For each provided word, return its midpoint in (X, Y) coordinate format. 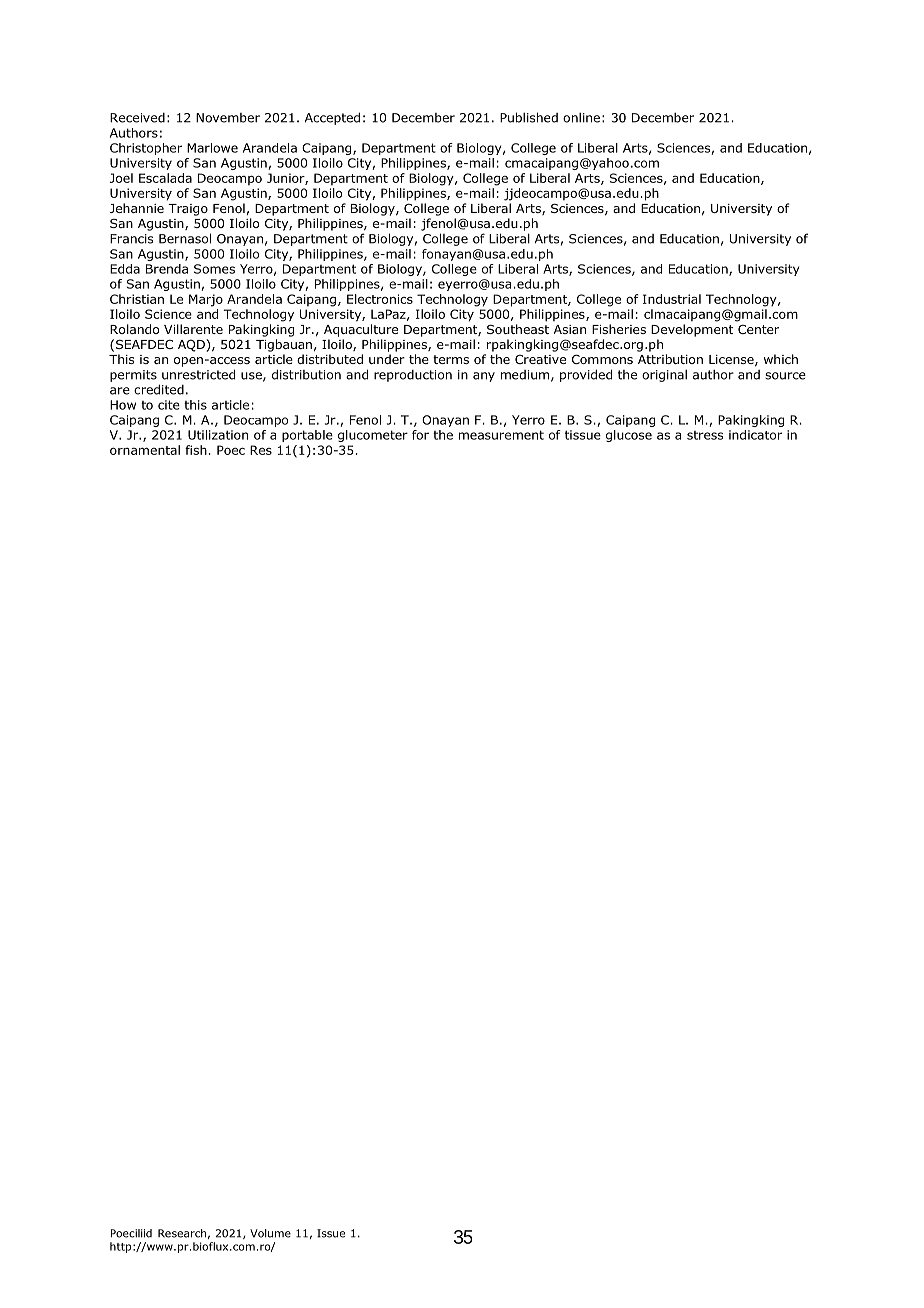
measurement (501, 435)
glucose (629, 436)
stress (705, 435)
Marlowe (212, 148)
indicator (755, 435)
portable (307, 436)
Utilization (218, 435)
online (581, 118)
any (484, 377)
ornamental (145, 450)
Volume (270, 1233)
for (420, 435)
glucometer (373, 436)
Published (529, 117)
